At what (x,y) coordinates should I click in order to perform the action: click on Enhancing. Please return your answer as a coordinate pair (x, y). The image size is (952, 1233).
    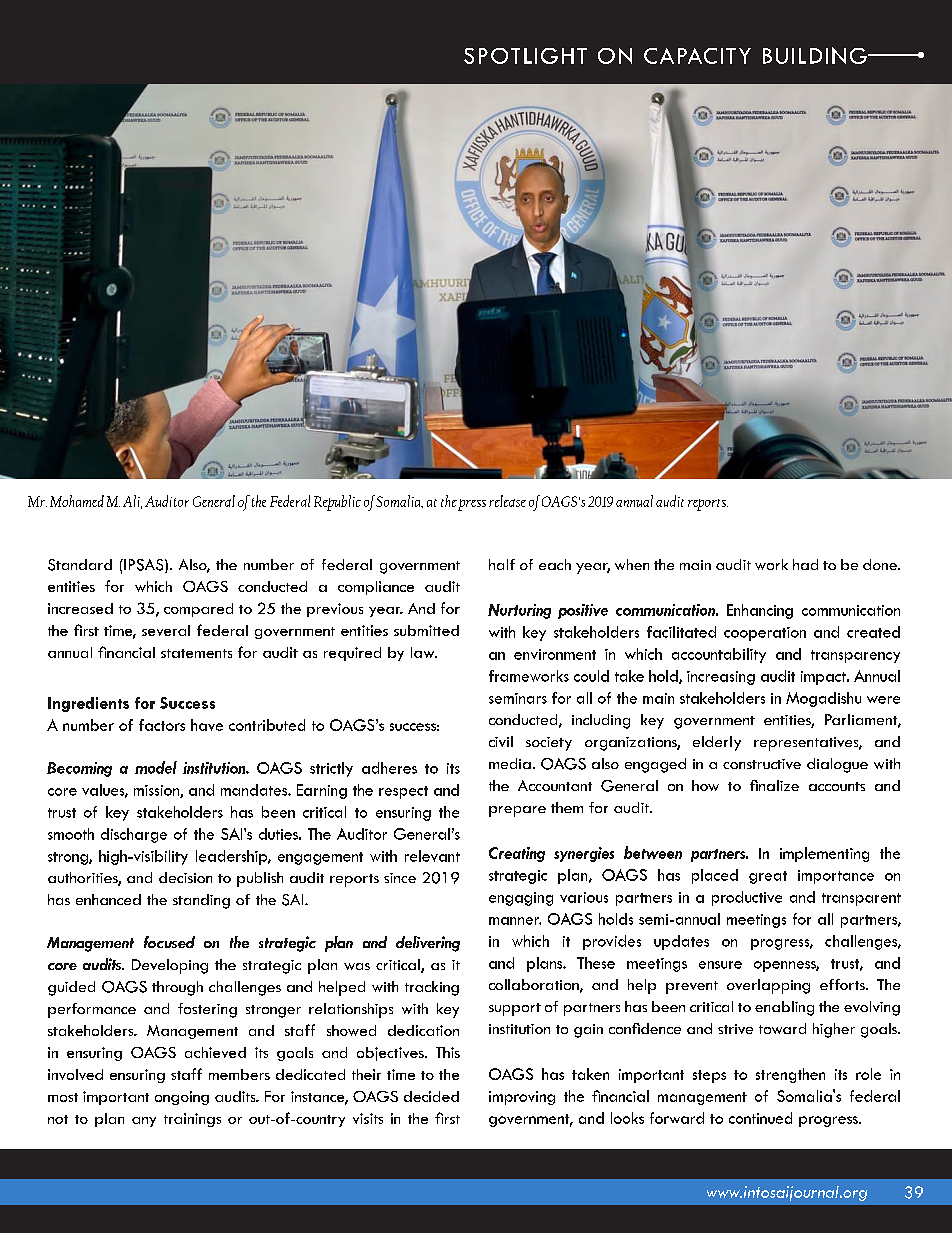
    Looking at the image, I should click on (760, 611).
